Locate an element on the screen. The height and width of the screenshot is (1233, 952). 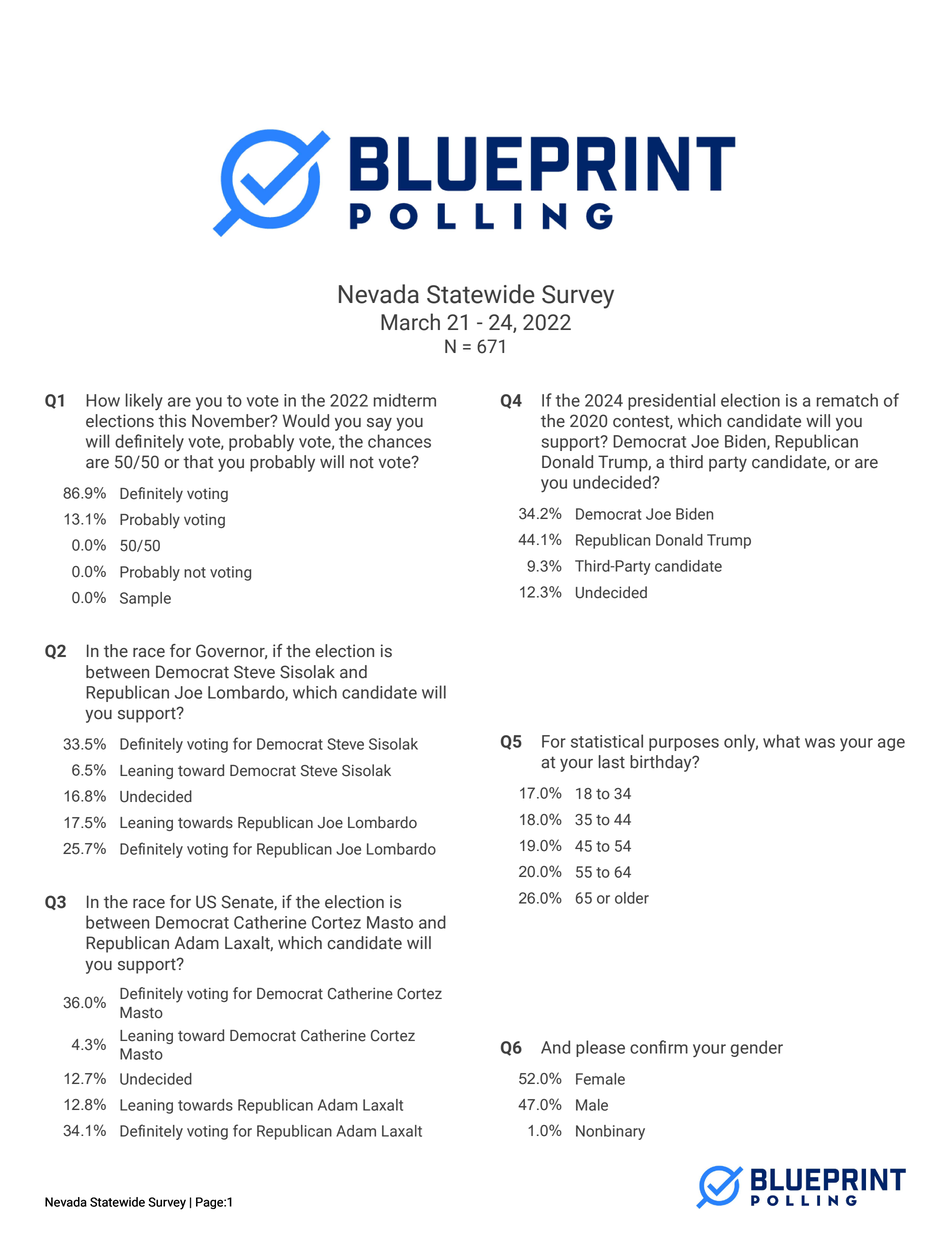
what is located at coordinates (781, 741).
